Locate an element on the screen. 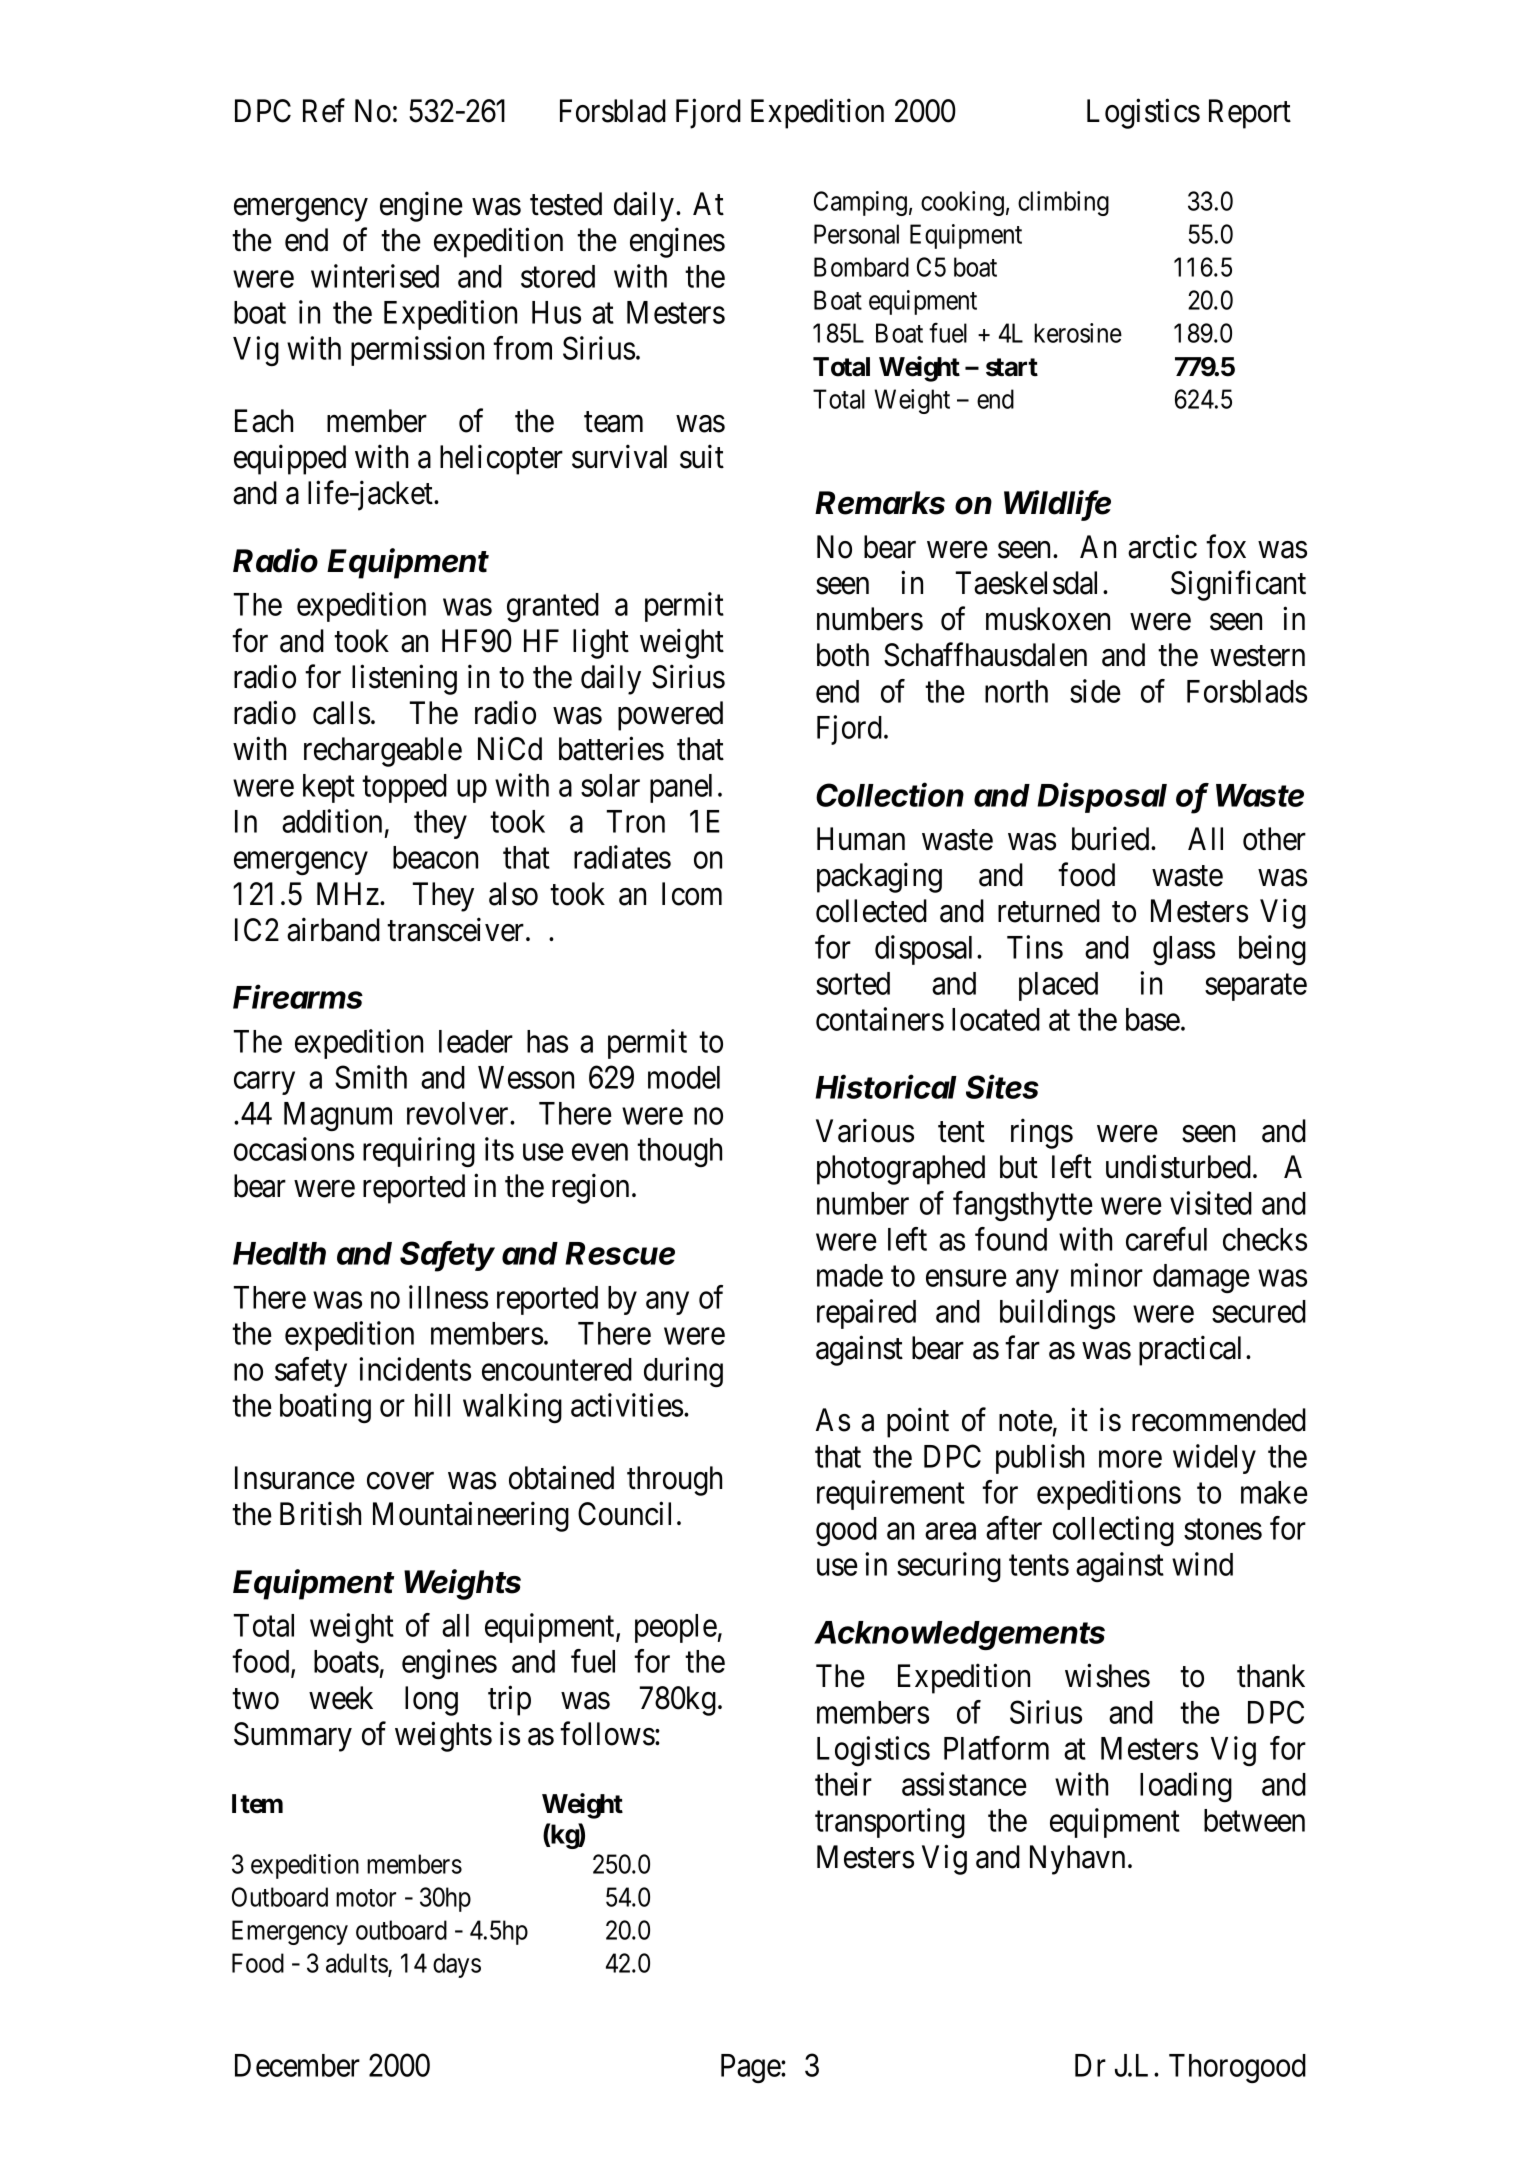 The width and height of the screenshot is (1538, 2177). wind is located at coordinates (1202, 1564).
